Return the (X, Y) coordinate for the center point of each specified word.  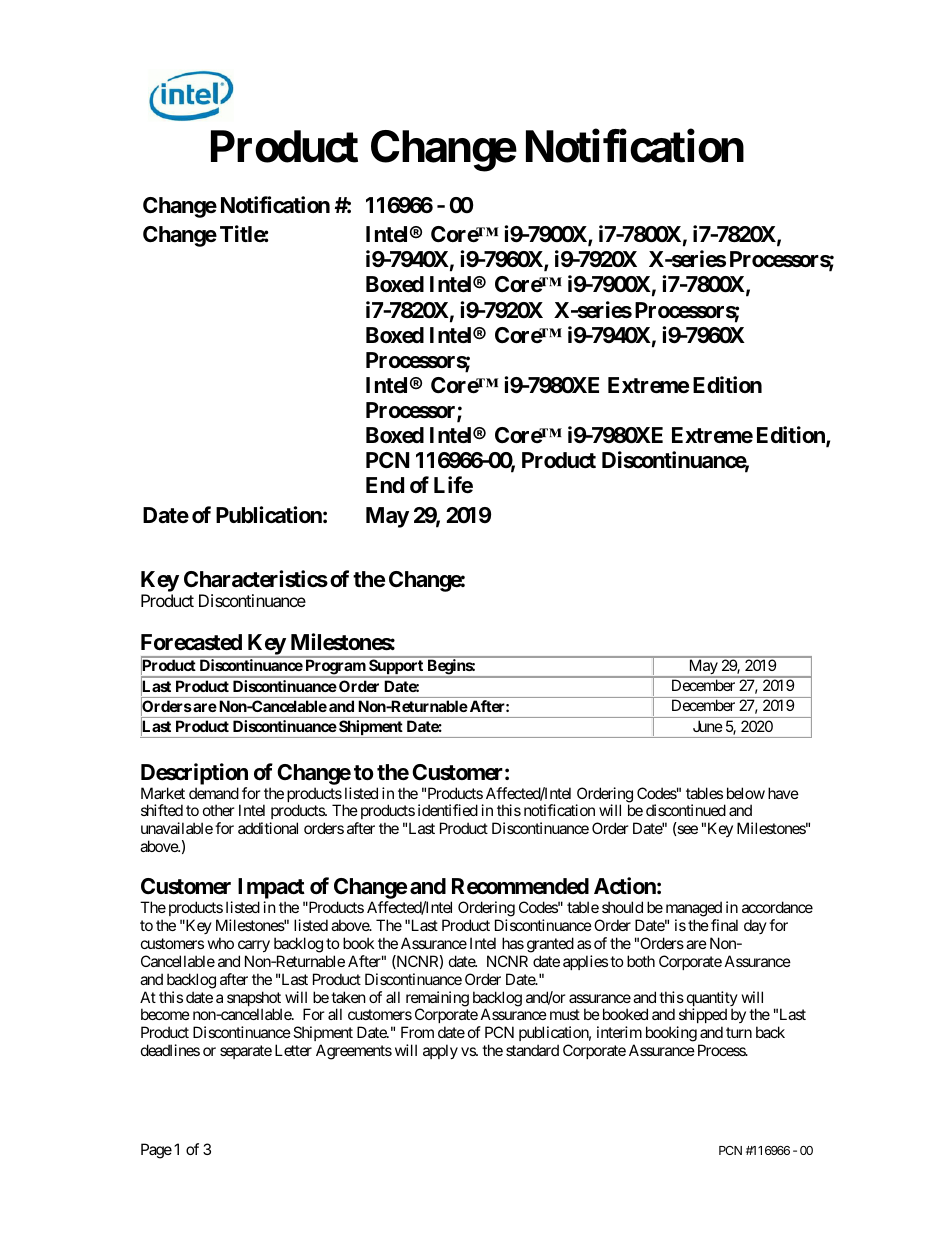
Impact (272, 890)
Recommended (520, 886)
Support (396, 666)
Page (156, 1151)
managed (694, 909)
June (708, 726)
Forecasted (191, 642)
